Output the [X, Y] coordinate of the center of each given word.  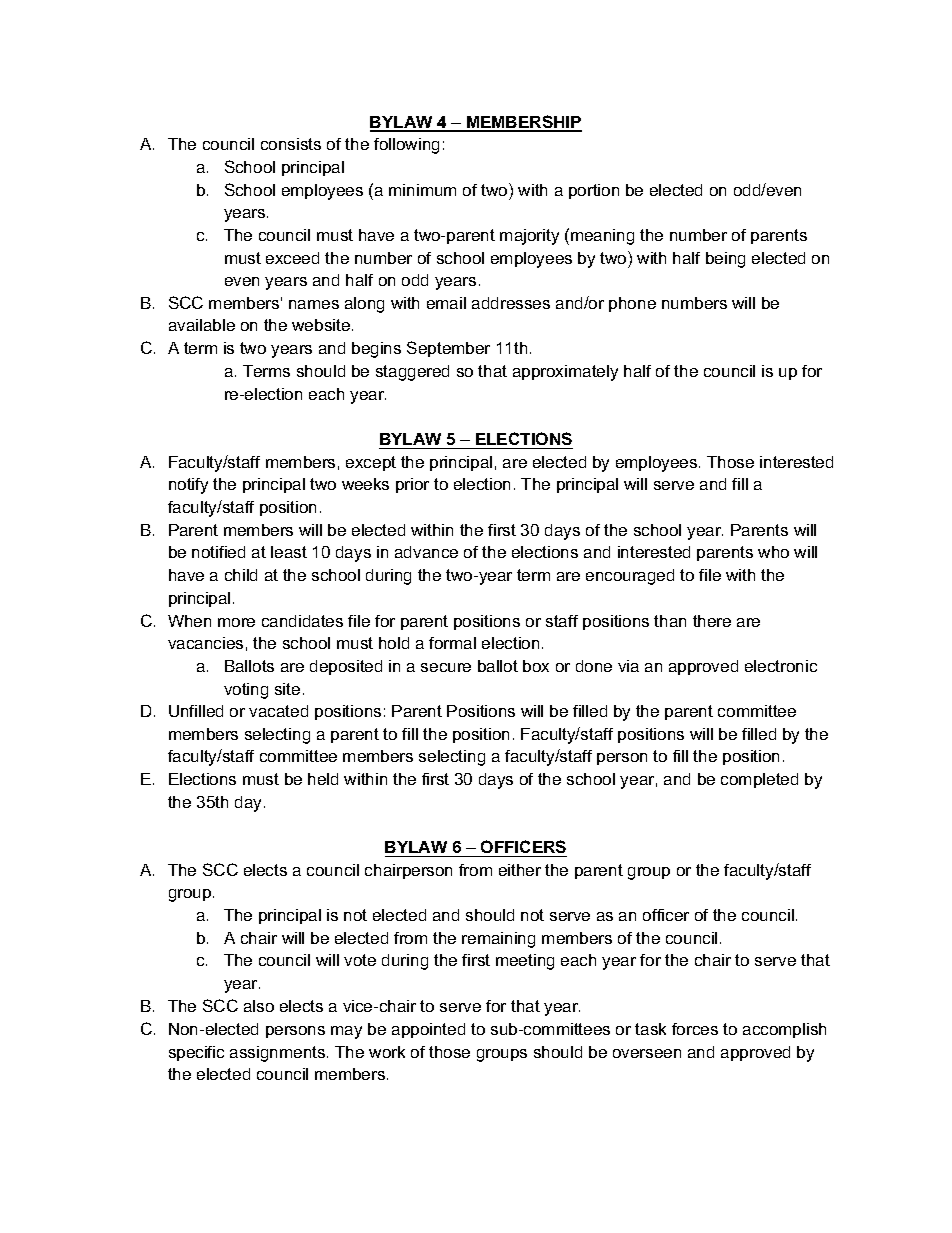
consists [291, 144]
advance [426, 552]
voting [246, 691]
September [448, 349]
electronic [781, 666]
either [520, 870]
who [773, 552]
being [725, 260]
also [259, 1006]
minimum [422, 190]
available [202, 325]
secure [446, 667]
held [323, 779]
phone [632, 304]
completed [759, 780]
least [289, 552]
